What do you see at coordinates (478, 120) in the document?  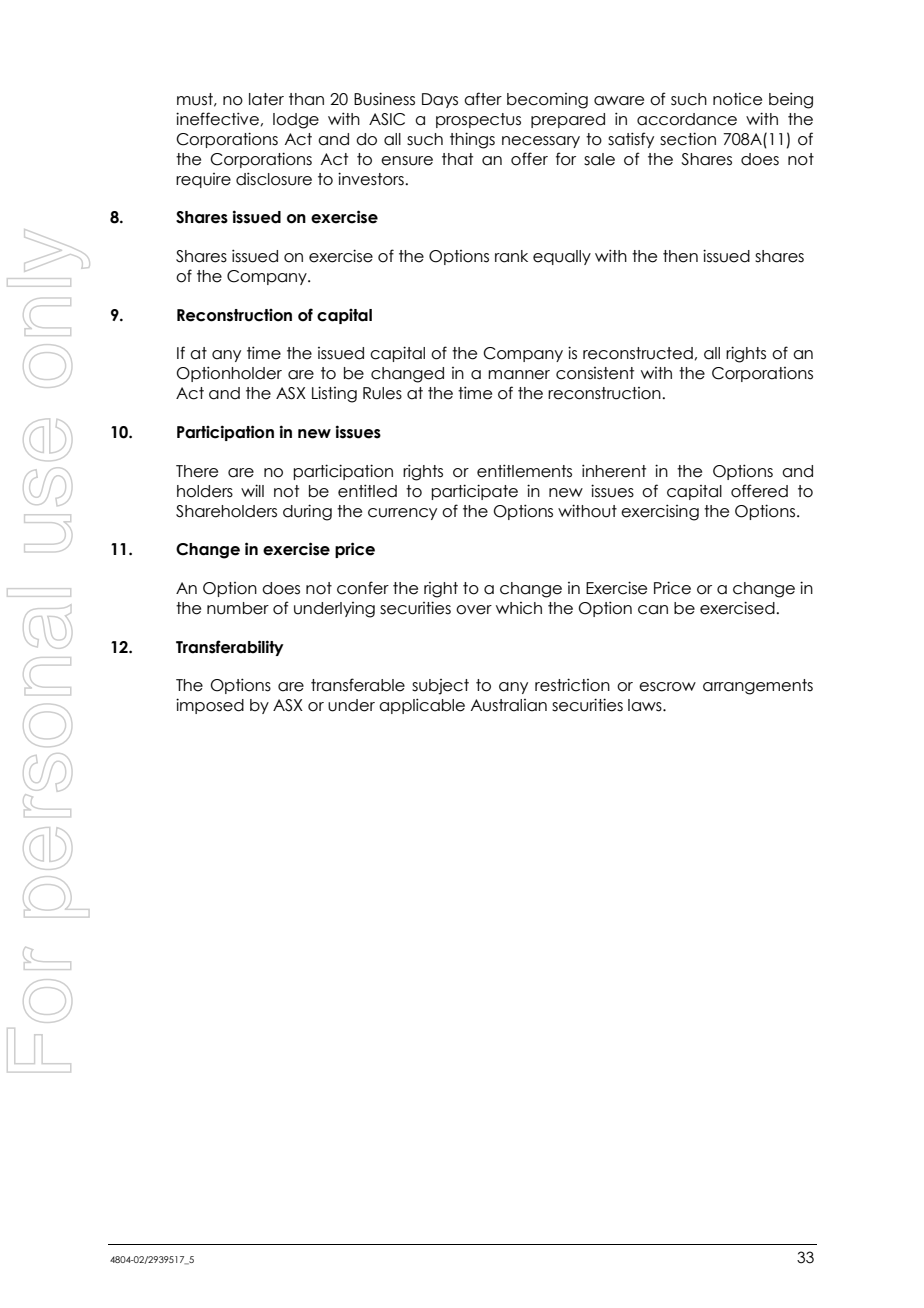 I see `prospectus` at bounding box center [478, 120].
